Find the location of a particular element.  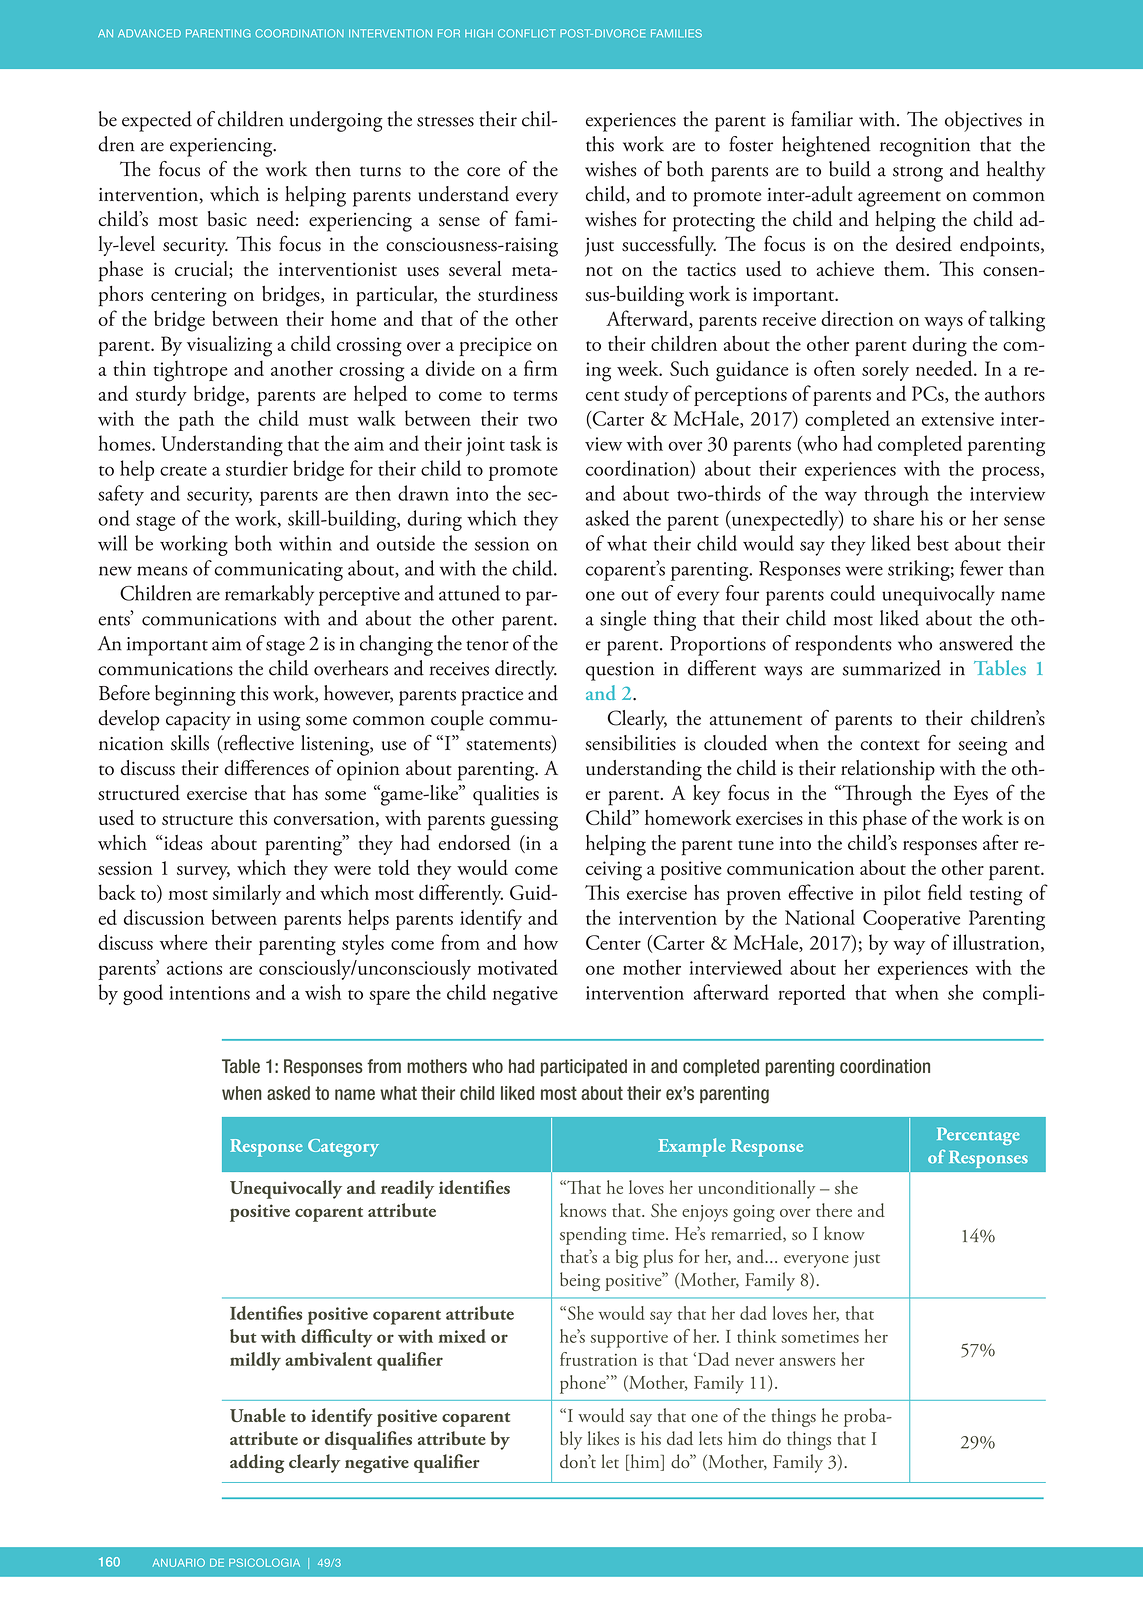

share is located at coordinates (893, 518).
